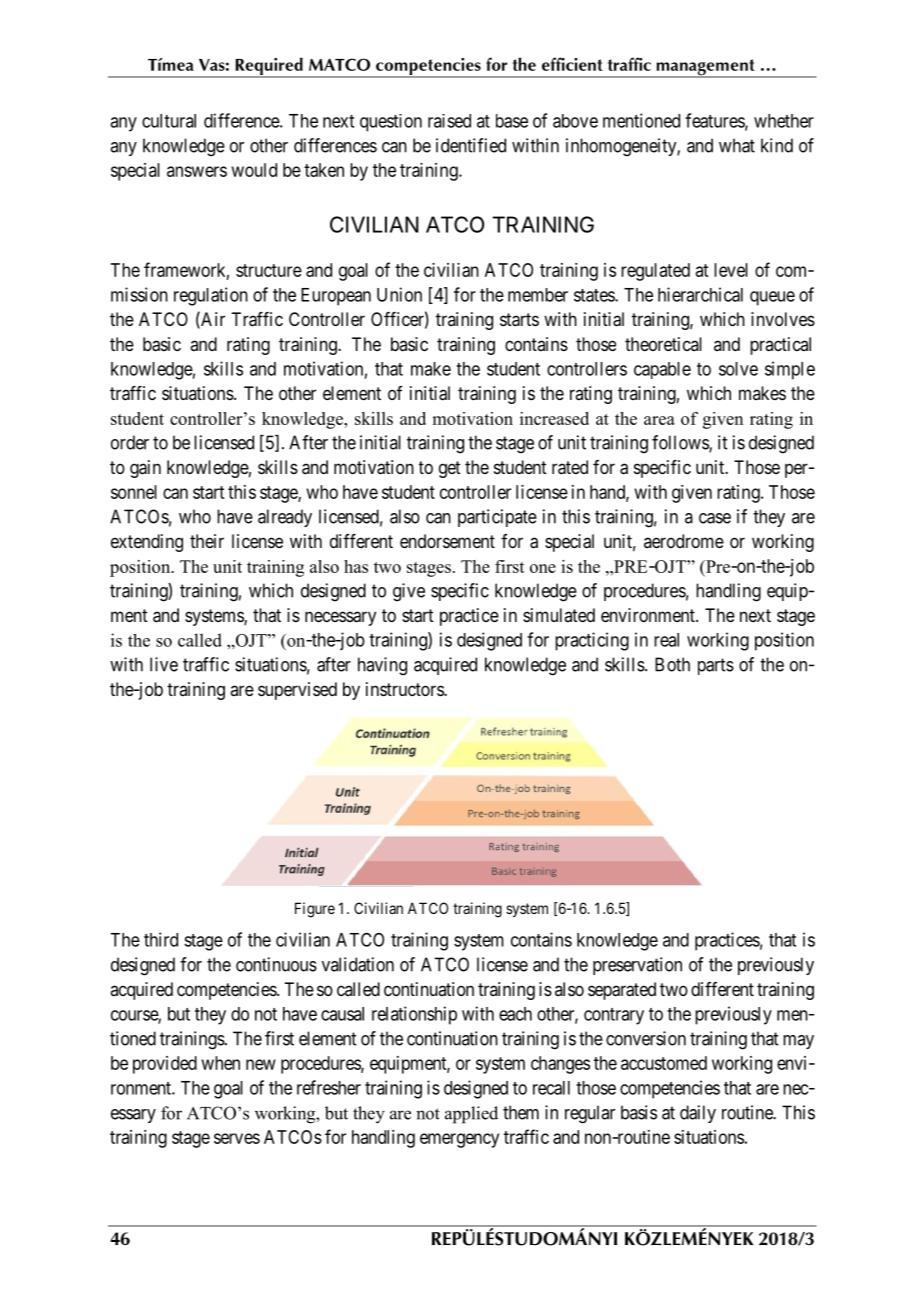 The height and width of the document is (1308, 924). I want to click on answers, so click(197, 171).
